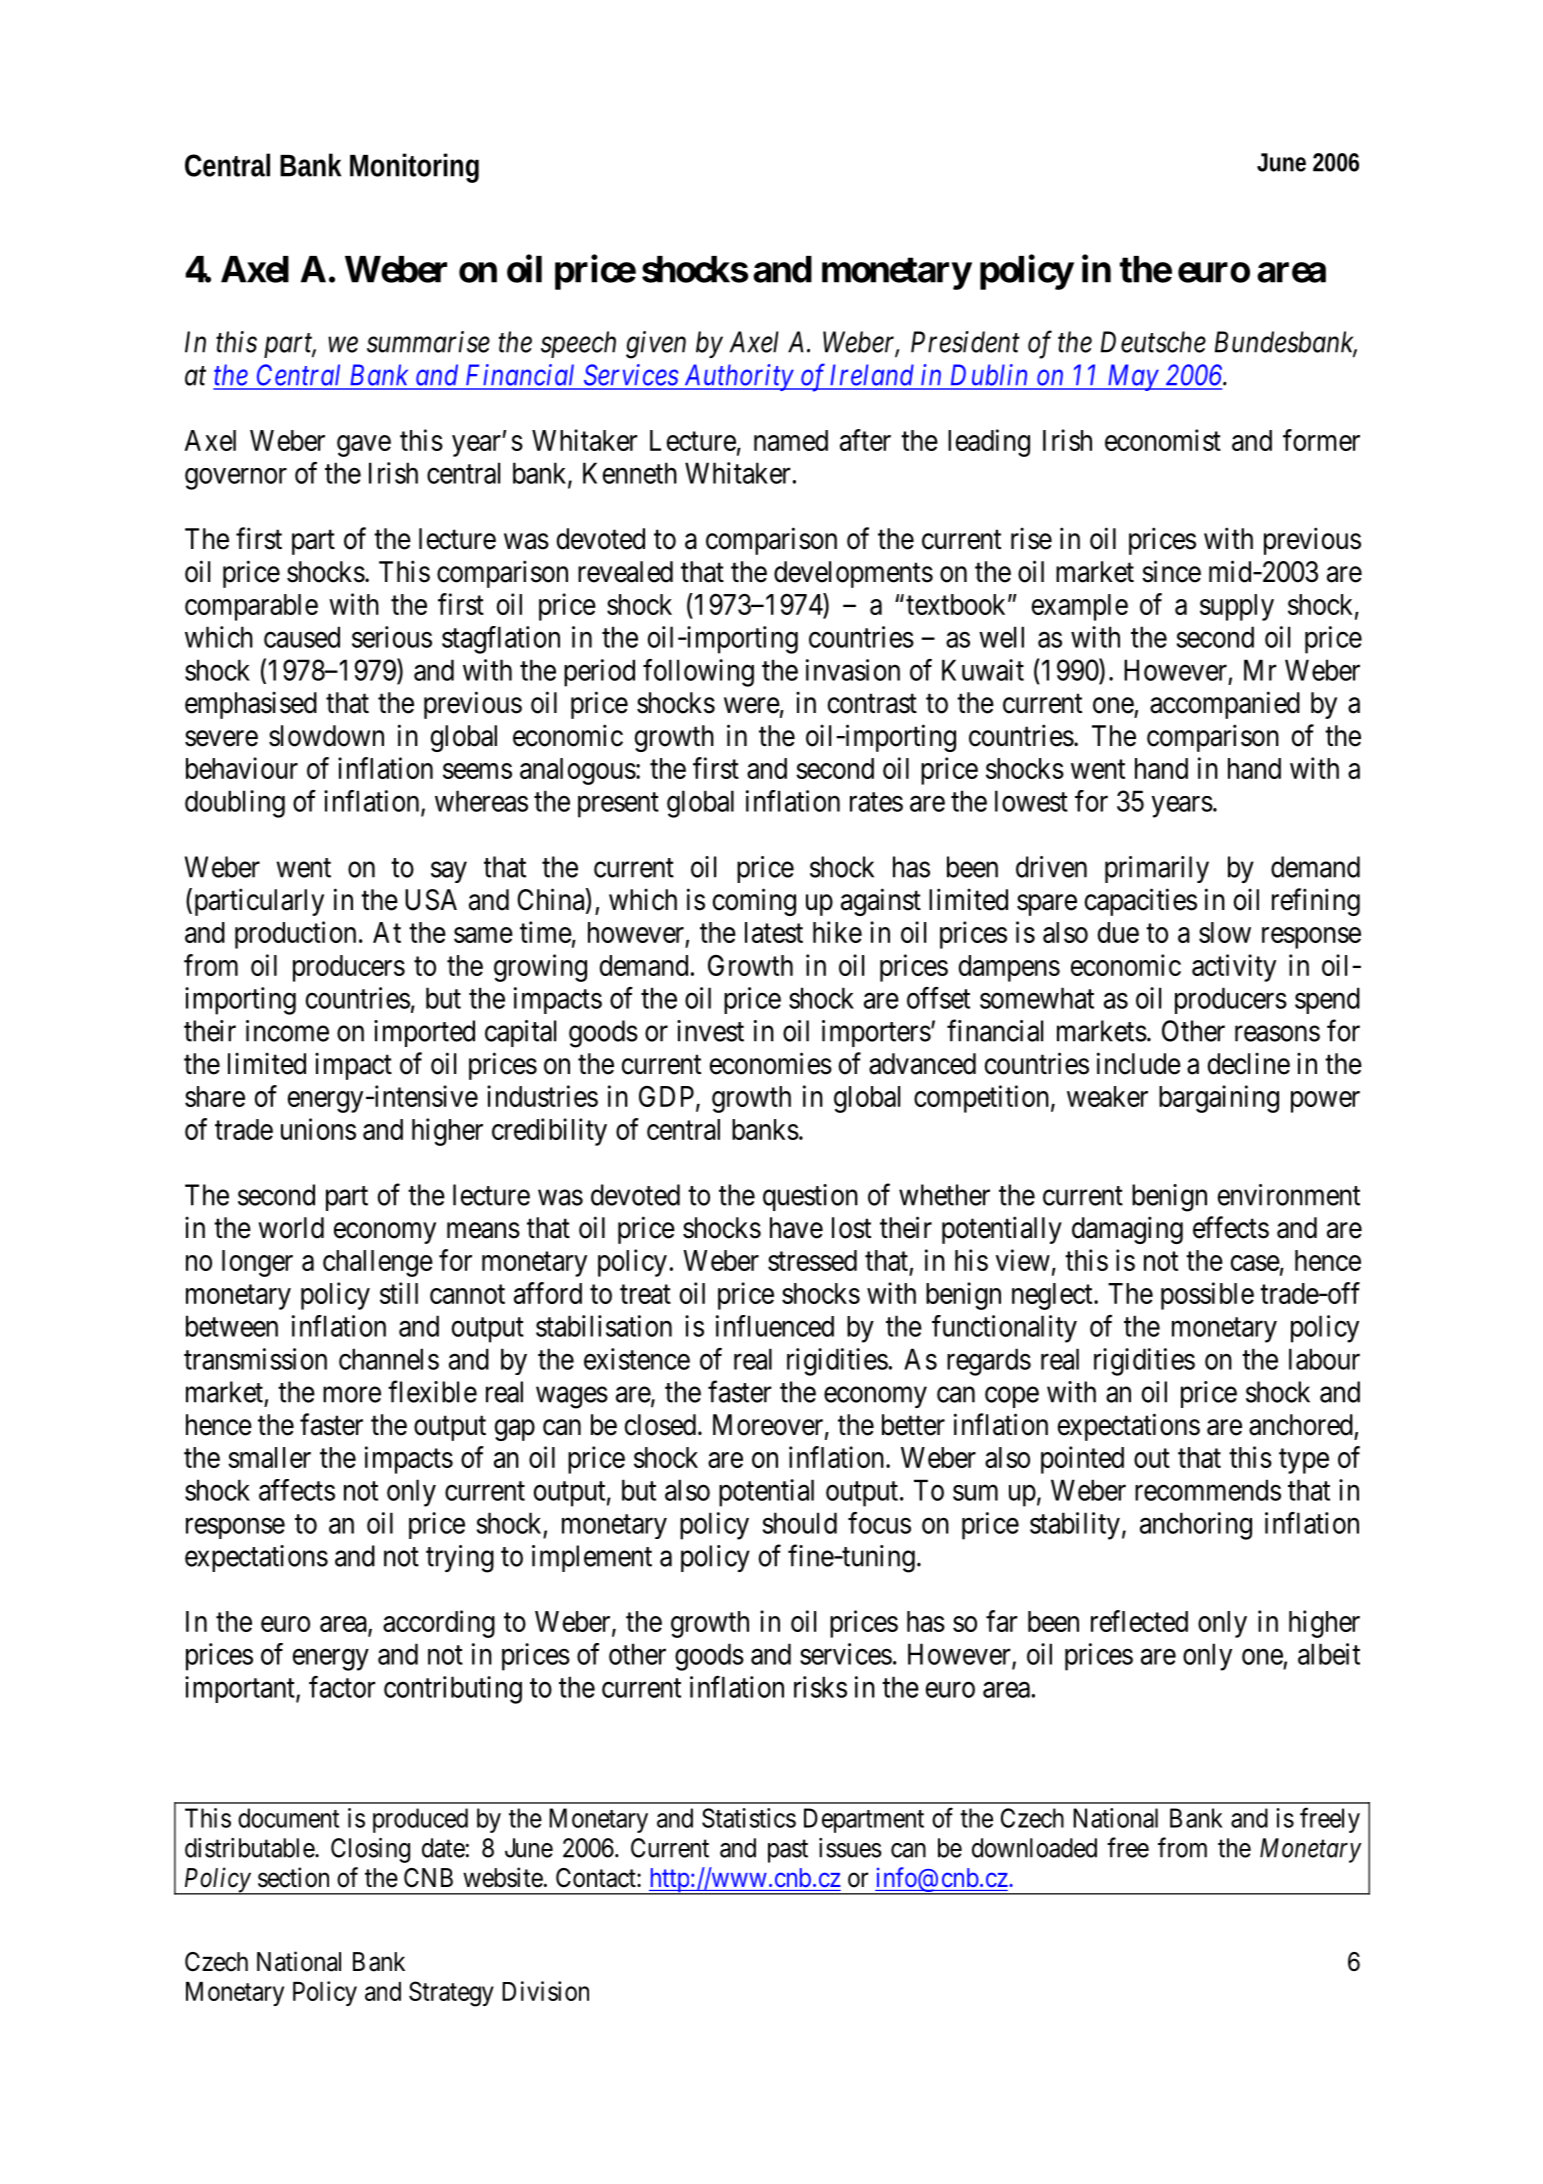 The width and height of the screenshot is (1543, 2184). What do you see at coordinates (1153, 342) in the screenshot?
I see `Deutsche` at bounding box center [1153, 342].
